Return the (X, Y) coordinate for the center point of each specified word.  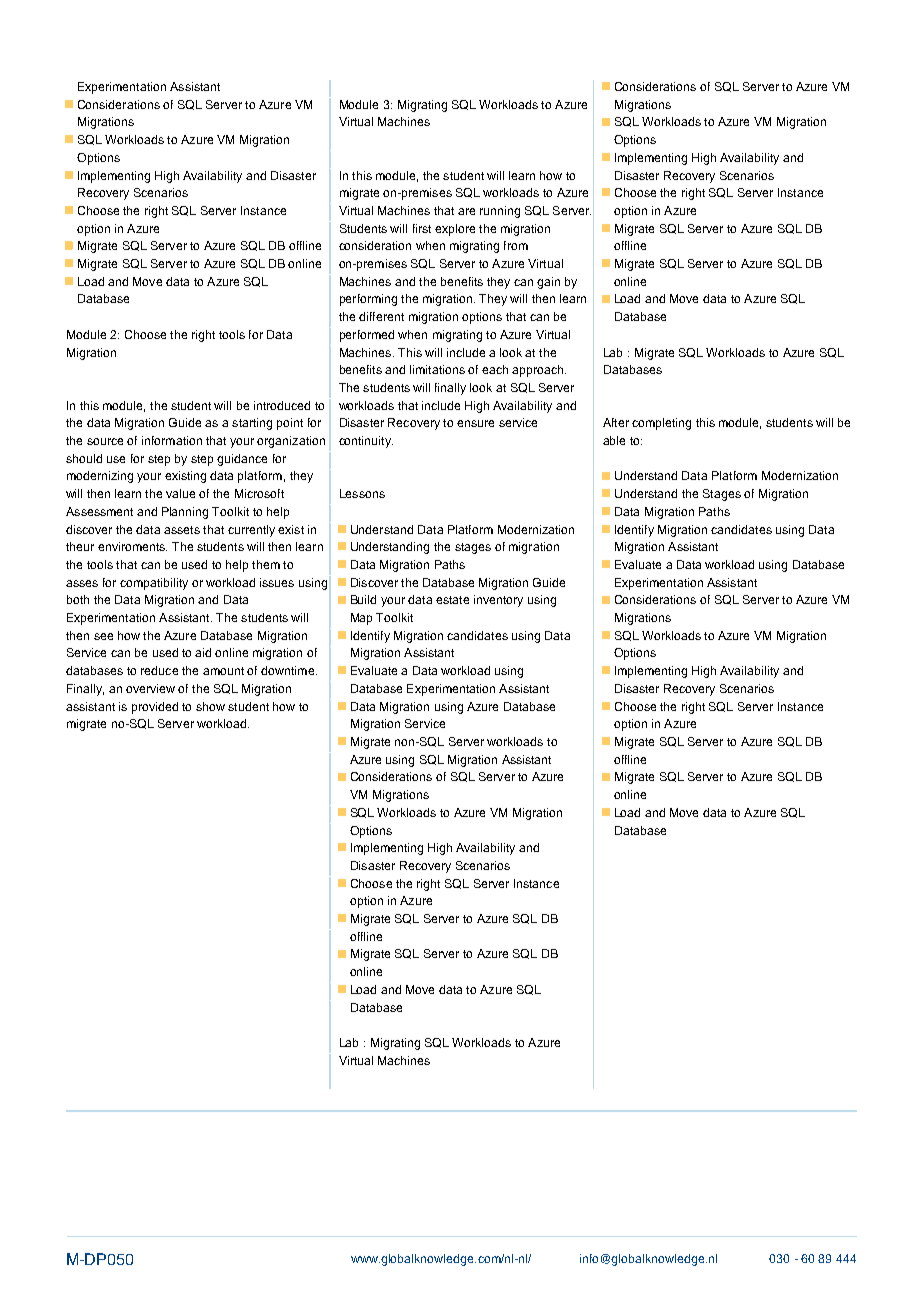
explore (455, 230)
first (422, 228)
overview (150, 688)
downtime (287, 670)
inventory (498, 601)
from (516, 245)
